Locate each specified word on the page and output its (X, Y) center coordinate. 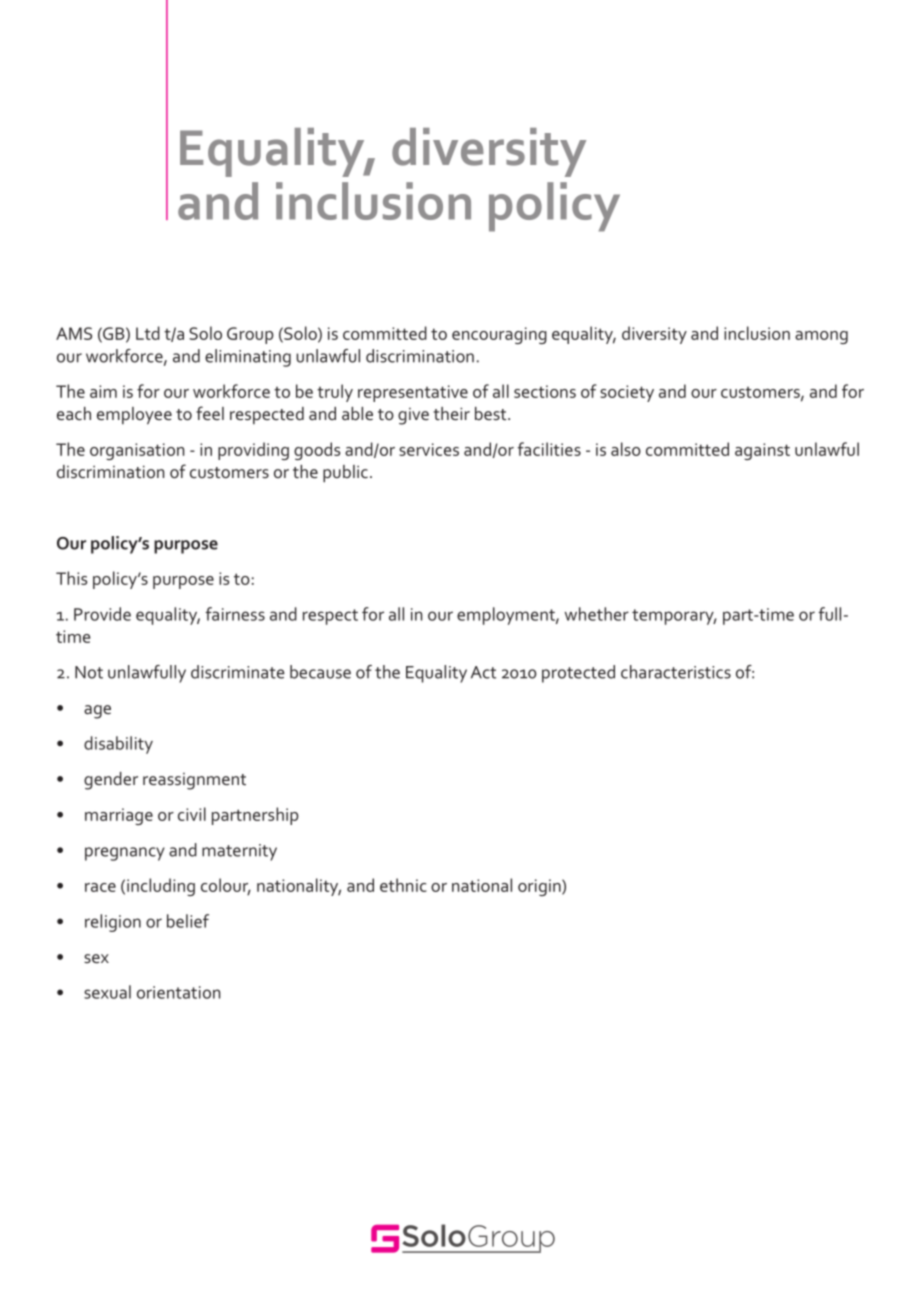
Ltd (148, 333)
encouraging (499, 335)
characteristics (676, 672)
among (821, 337)
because (320, 672)
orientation (178, 992)
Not (89, 672)
